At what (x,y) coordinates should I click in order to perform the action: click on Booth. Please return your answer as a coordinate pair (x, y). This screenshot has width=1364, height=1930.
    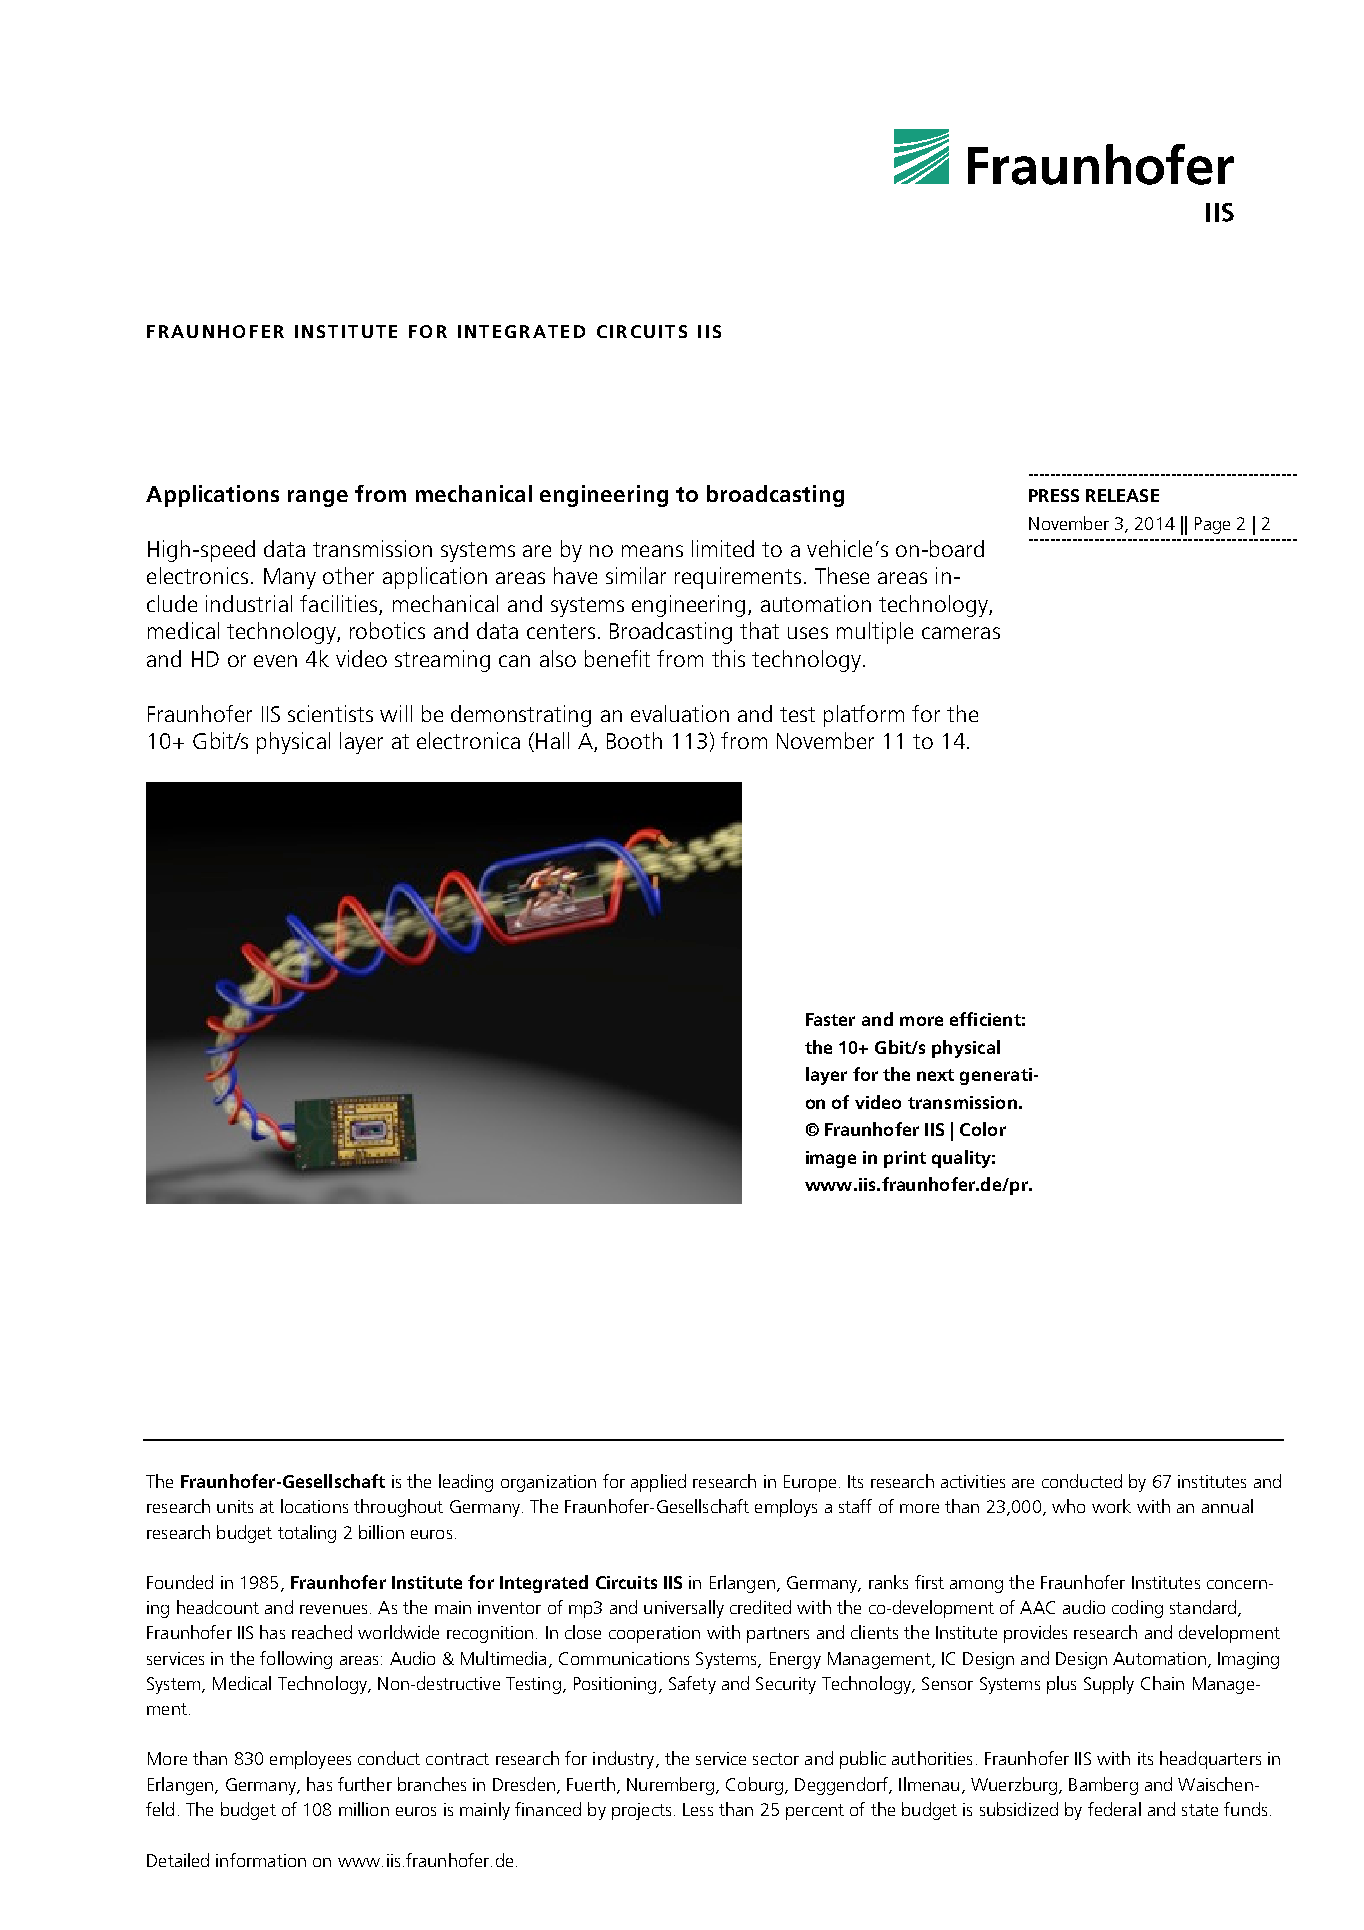
    Looking at the image, I should click on (634, 740).
